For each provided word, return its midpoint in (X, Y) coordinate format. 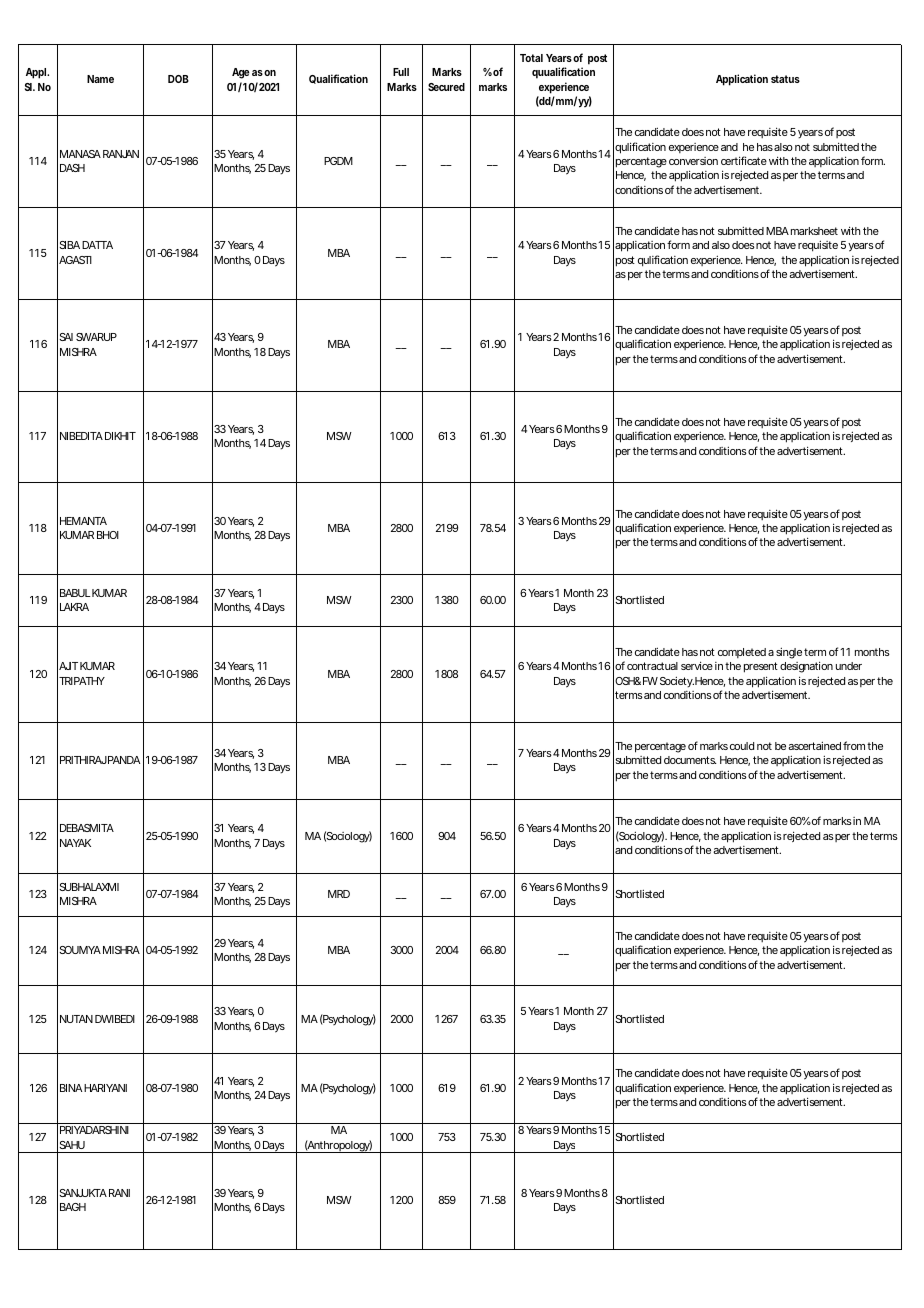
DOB (178, 79)
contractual (652, 666)
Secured (446, 87)
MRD (339, 894)
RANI (119, 1193)
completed (742, 653)
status (785, 79)
